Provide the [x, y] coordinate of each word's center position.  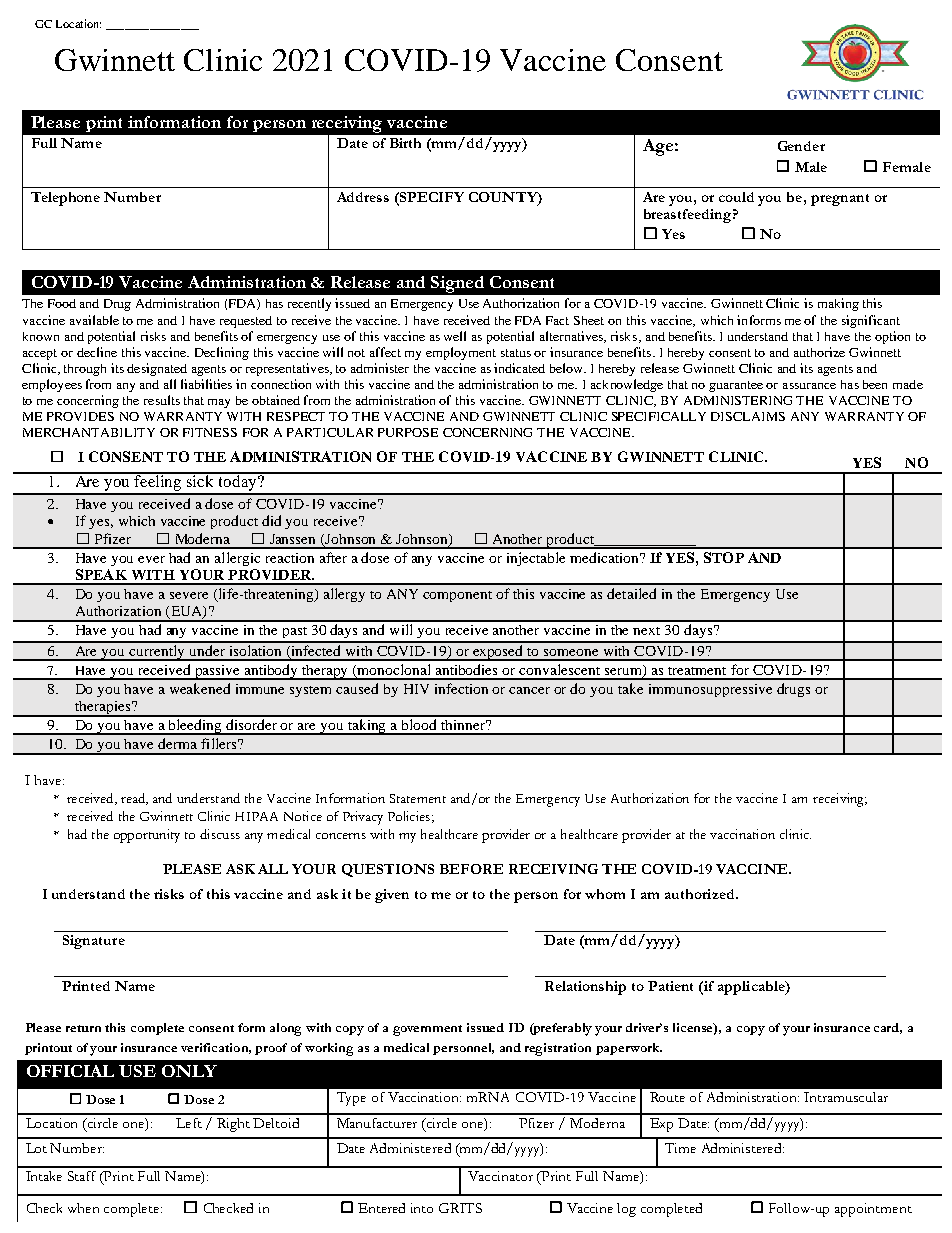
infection [461, 688]
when [83, 1208]
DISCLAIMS [748, 416]
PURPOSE [408, 432]
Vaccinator [500, 1176]
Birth [405, 143]
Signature [94, 942]
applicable [752, 988]
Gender [801, 146]
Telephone [65, 199]
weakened [200, 688]
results [162, 400]
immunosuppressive [710, 690]
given [392, 896]
